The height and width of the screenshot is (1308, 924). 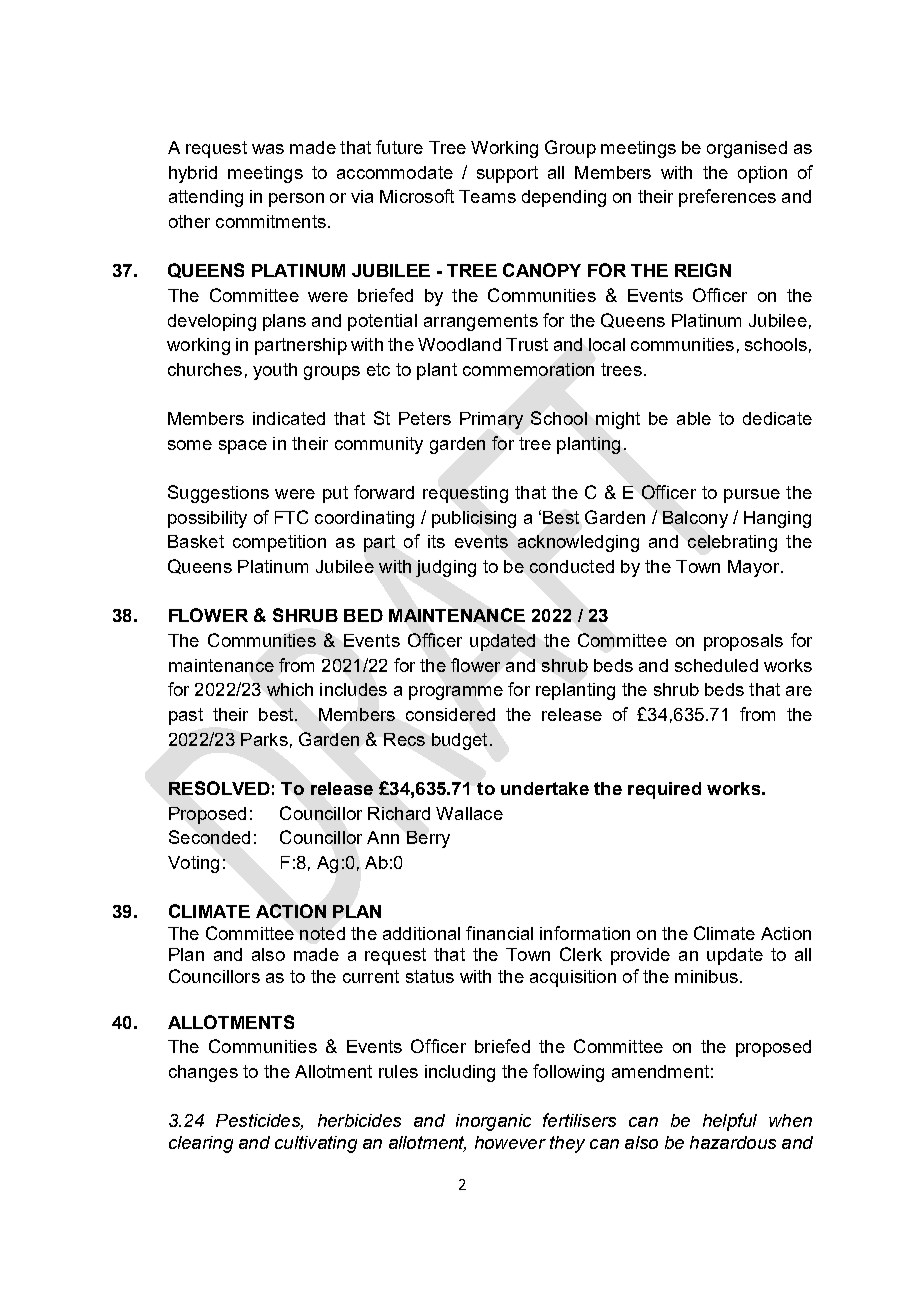 I want to click on was, so click(x=268, y=149).
